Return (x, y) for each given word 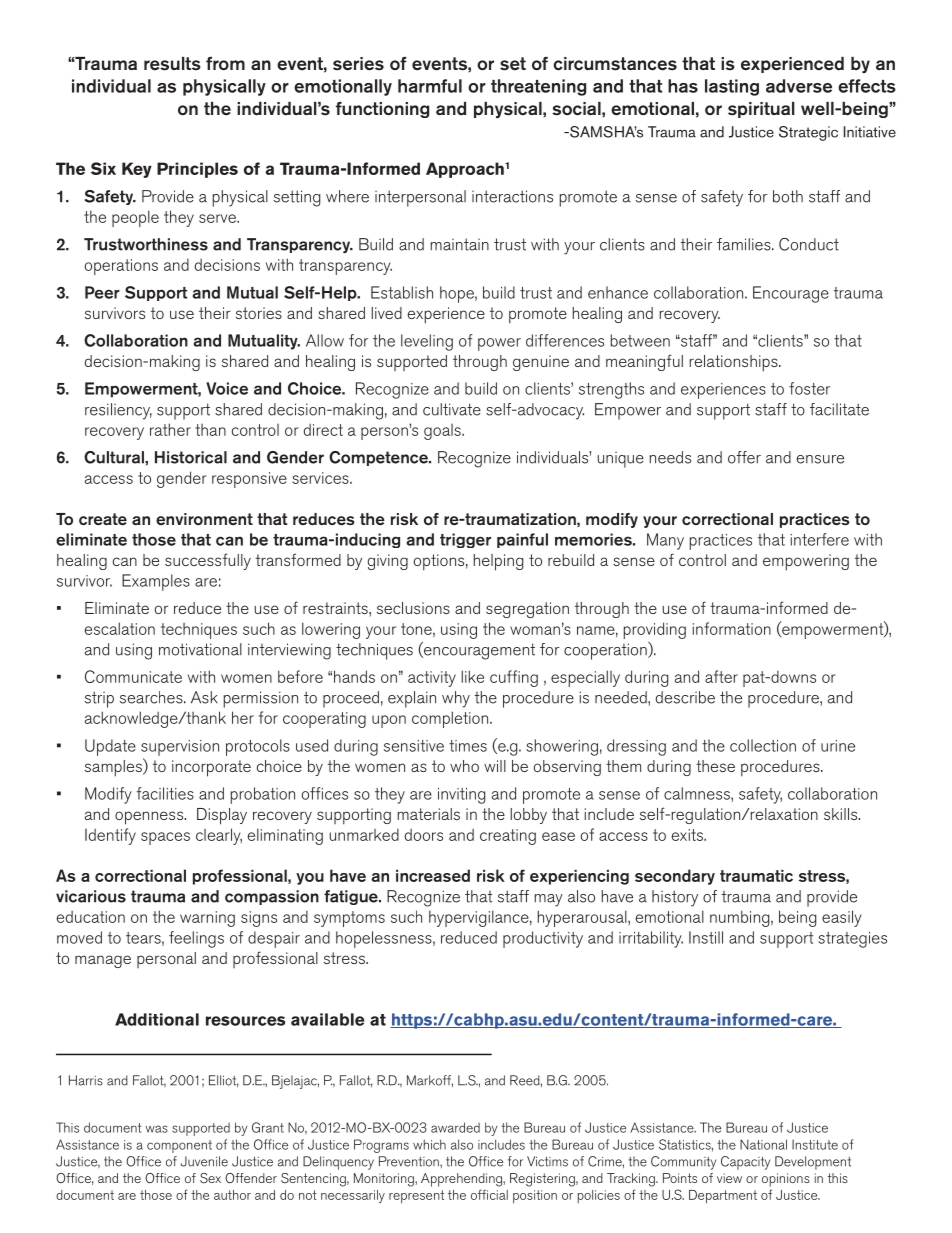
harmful (430, 86)
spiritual (761, 110)
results (172, 64)
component (179, 1146)
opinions (786, 1180)
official (489, 1194)
